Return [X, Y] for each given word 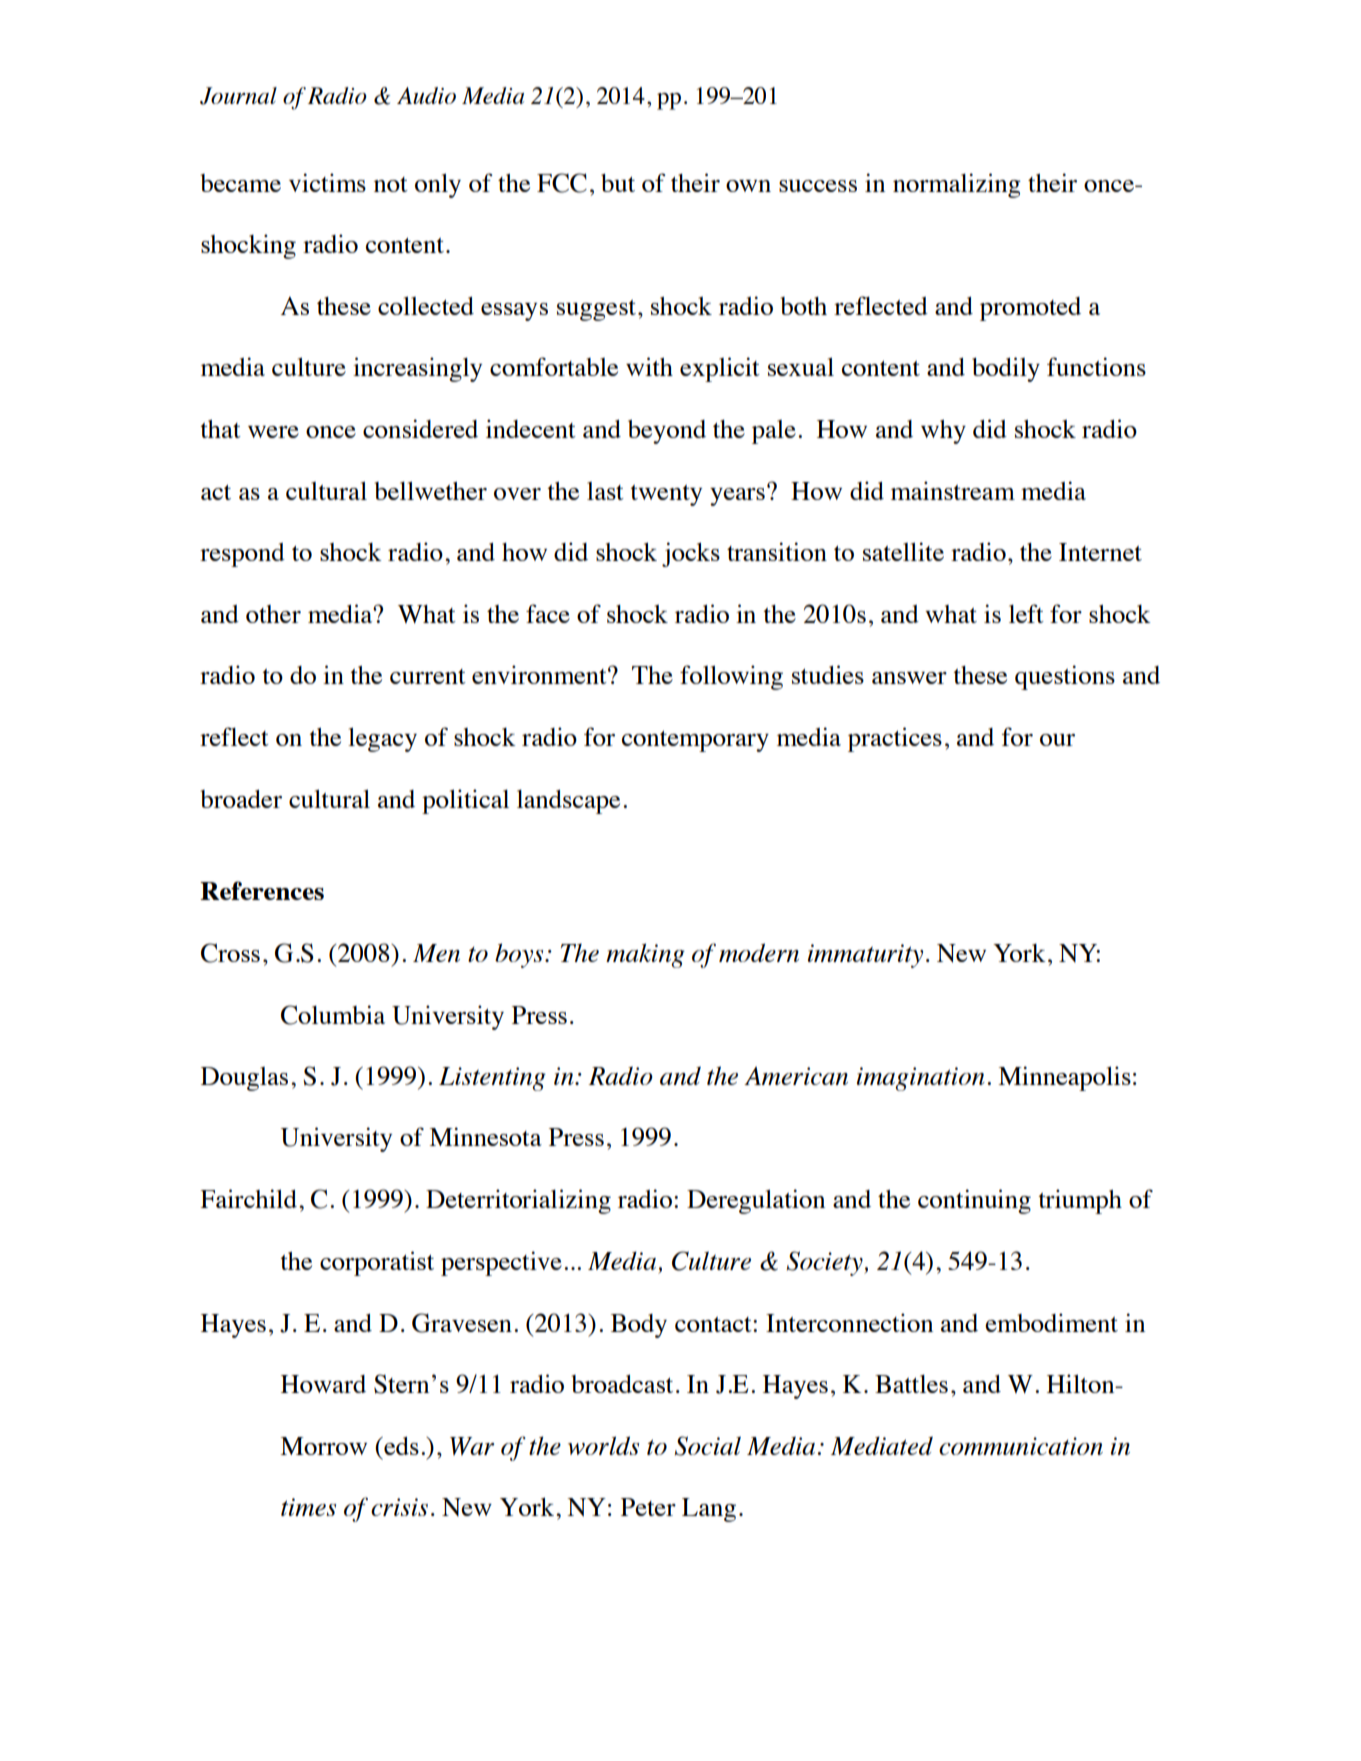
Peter [648, 1507]
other [273, 614]
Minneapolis [1064, 1078]
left [1026, 613]
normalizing [957, 185]
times [308, 1507]
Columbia [333, 1015]
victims [327, 182]
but [618, 183]
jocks [691, 554]
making [645, 955]
